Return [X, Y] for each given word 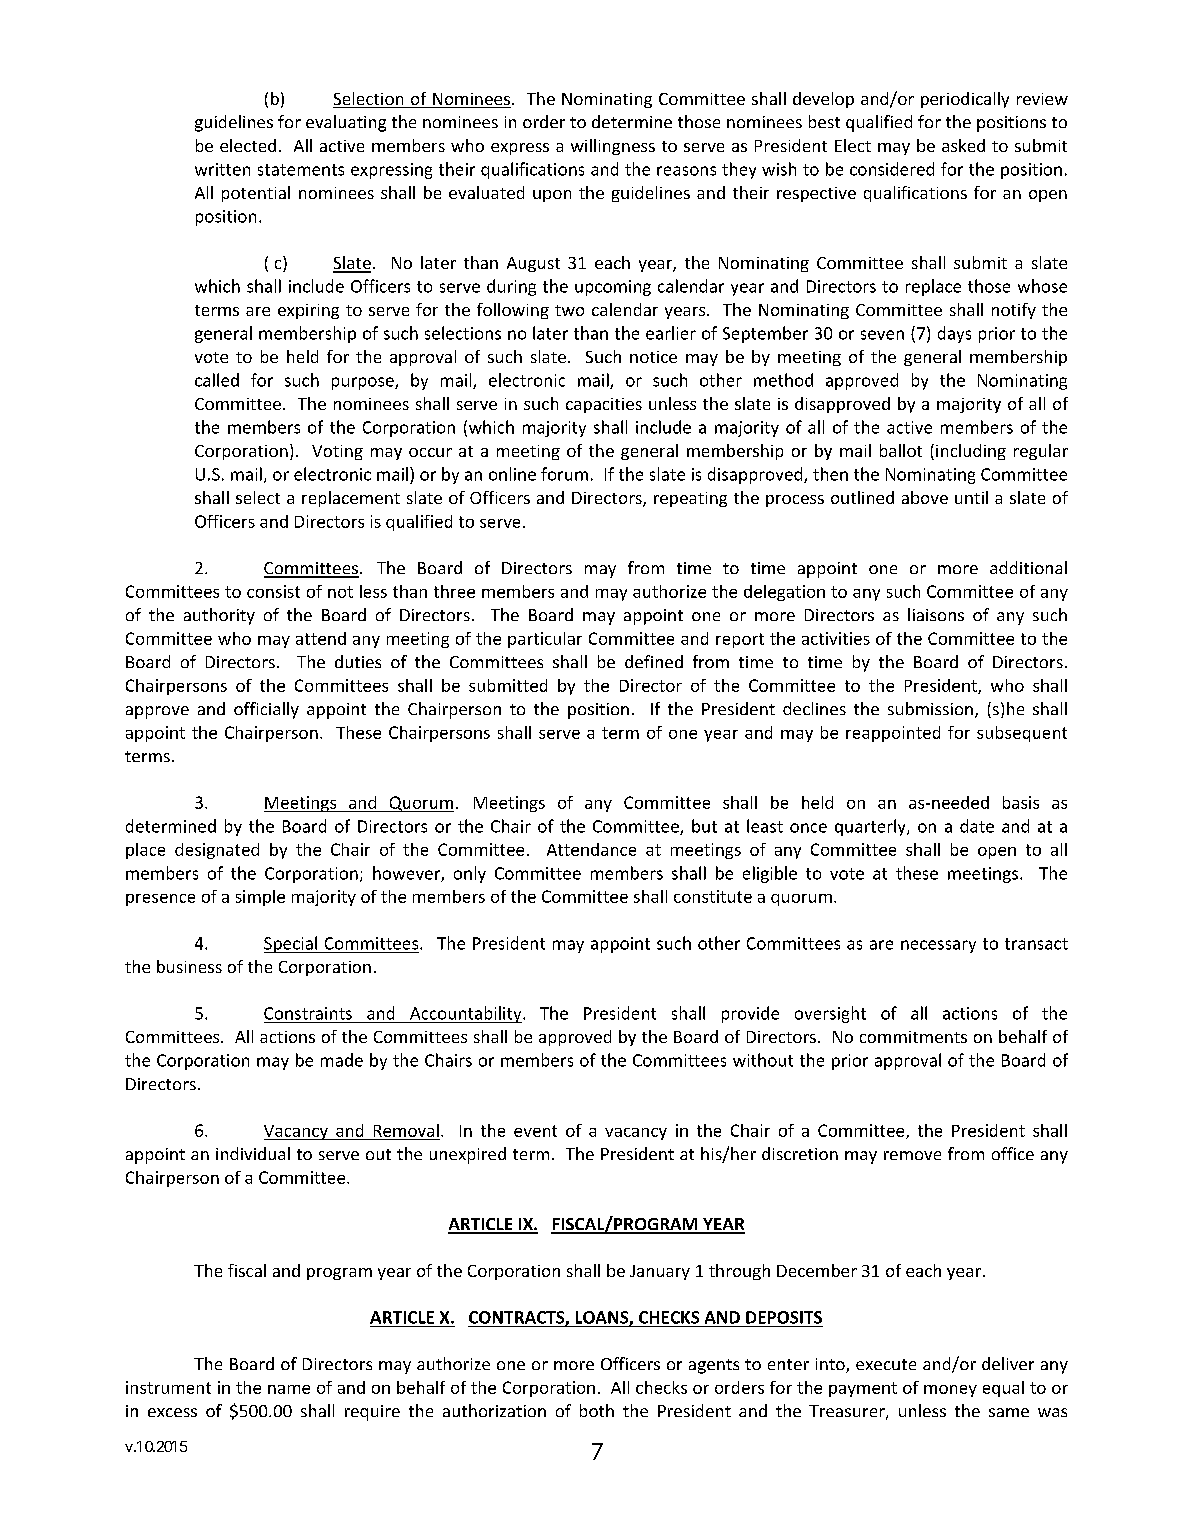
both [597, 1410]
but [704, 826]
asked [963, 145]
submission [930, 708]
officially [266, 710]
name [289, 1389]
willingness [613, 147]
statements [301, 170]
